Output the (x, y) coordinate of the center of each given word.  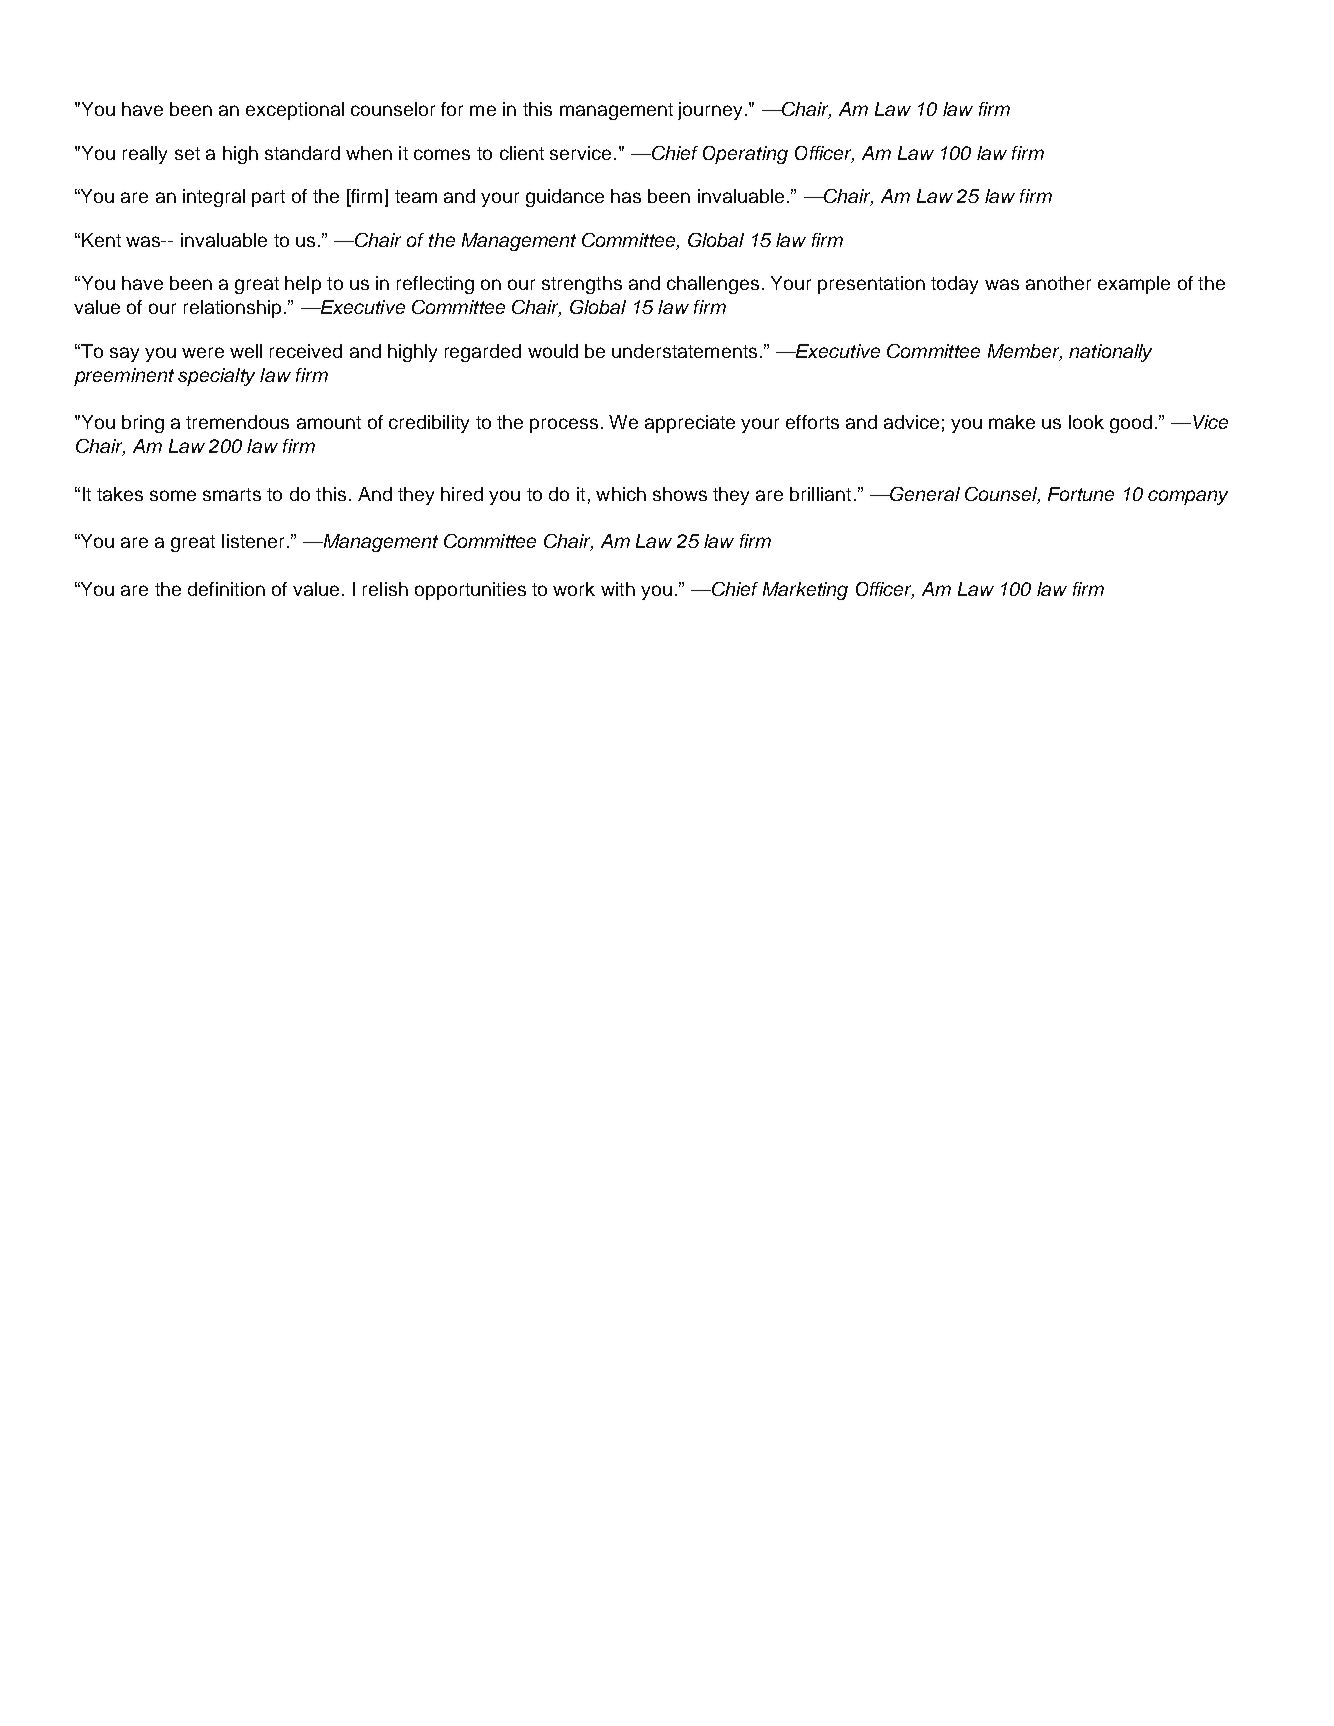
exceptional (295, 111)
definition (226, 589)
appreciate (690, 424)
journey (710, 111)
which (621, 494)
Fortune (1081, 494)
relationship (232, 309)
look (1086, 422)
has (626, 196)
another (1058, 283)
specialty (216, 377)
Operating (745, 155)
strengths (582, 285)
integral (214, 198)
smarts (232, 494)
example (1134, 285)
